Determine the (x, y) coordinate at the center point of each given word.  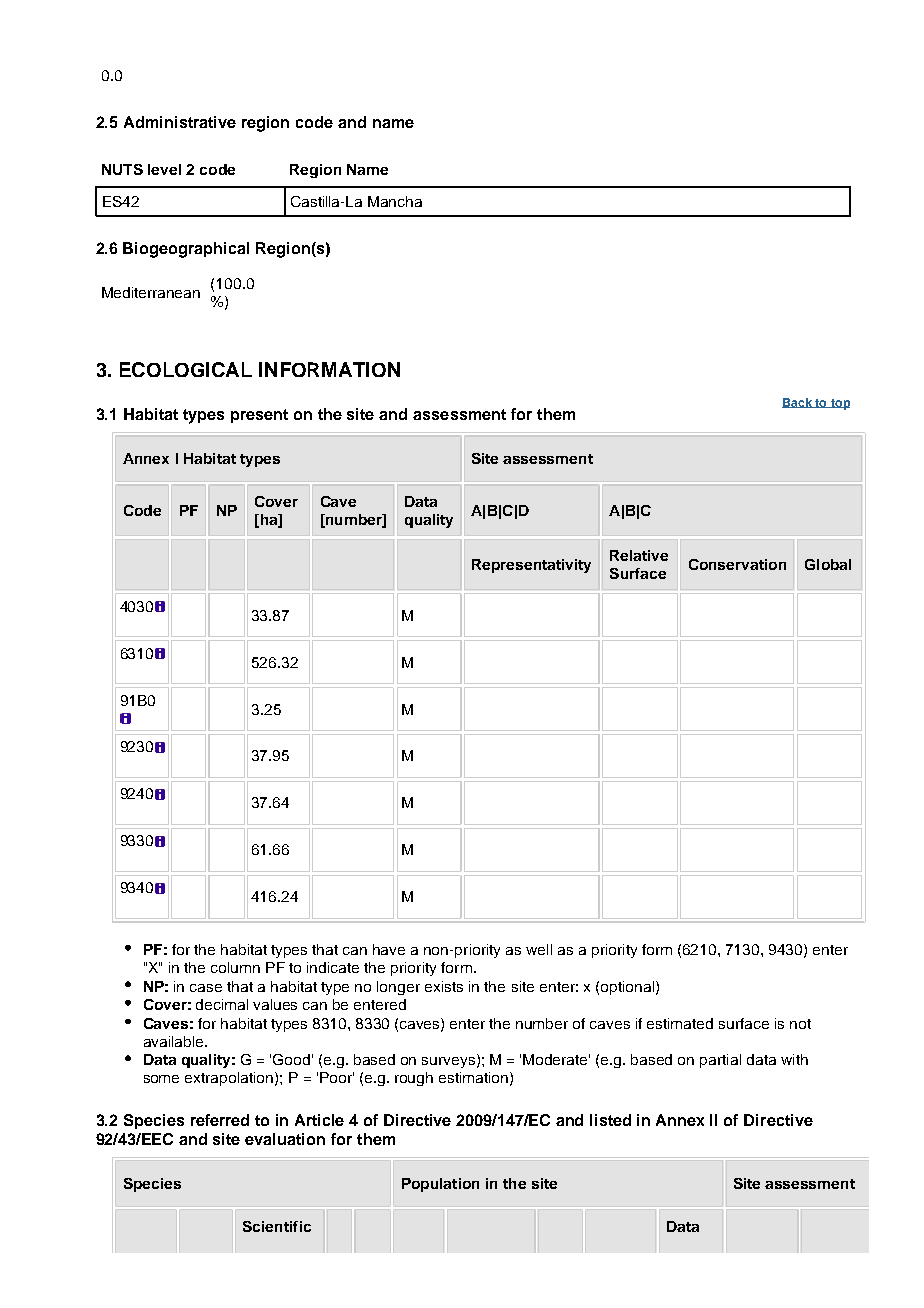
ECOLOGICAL (186, 369)
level (164, 169)
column (235, 967)
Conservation (737, 564)
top (839, 404)
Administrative (180, 122)
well (539, 949)
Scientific (277, 1226)
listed (610, 1120)
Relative (639, 555)
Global (828, 564)
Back (798, 403)
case (206, 988)
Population (440, 1185)
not (800, 1024)
